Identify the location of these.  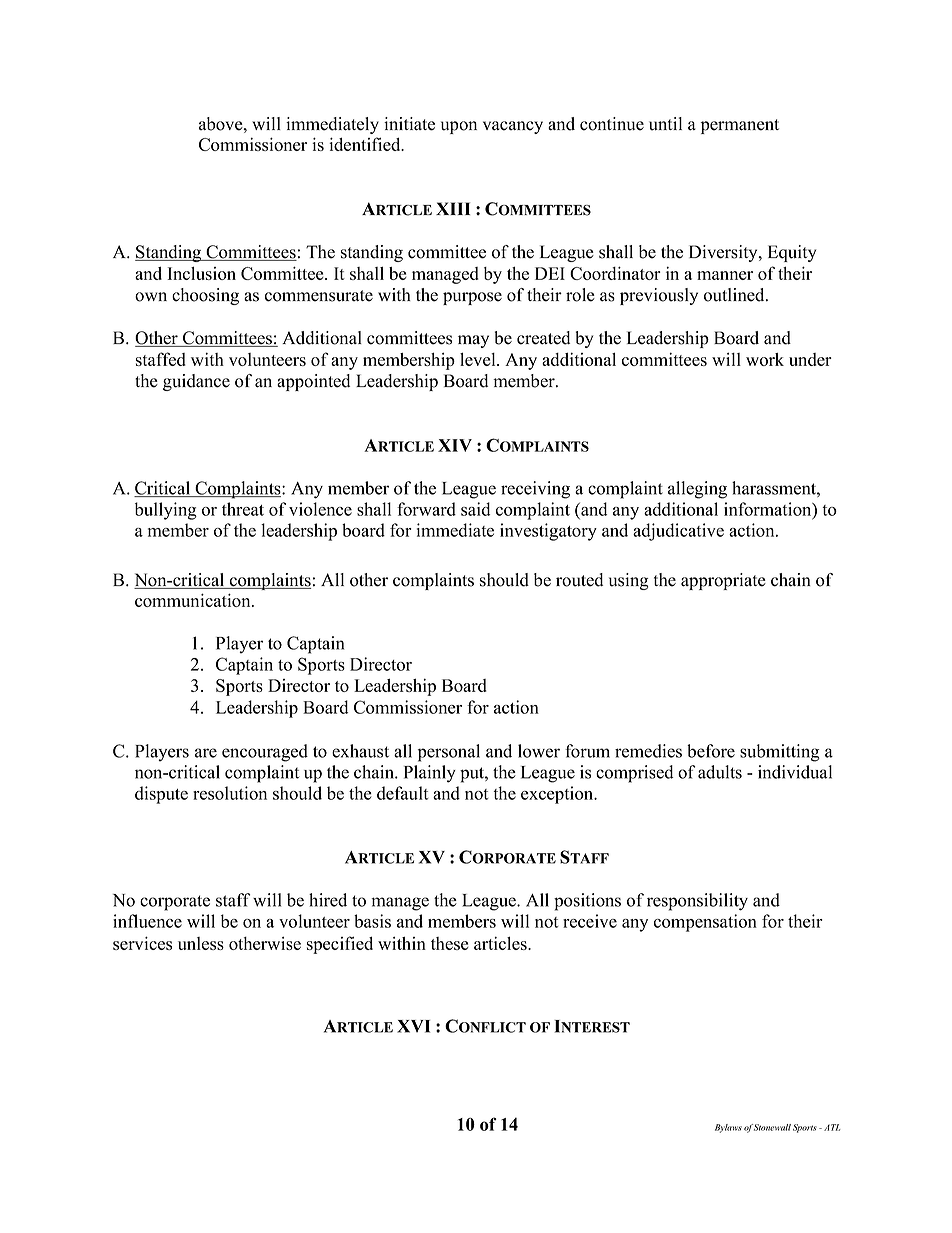
(449, 943).
